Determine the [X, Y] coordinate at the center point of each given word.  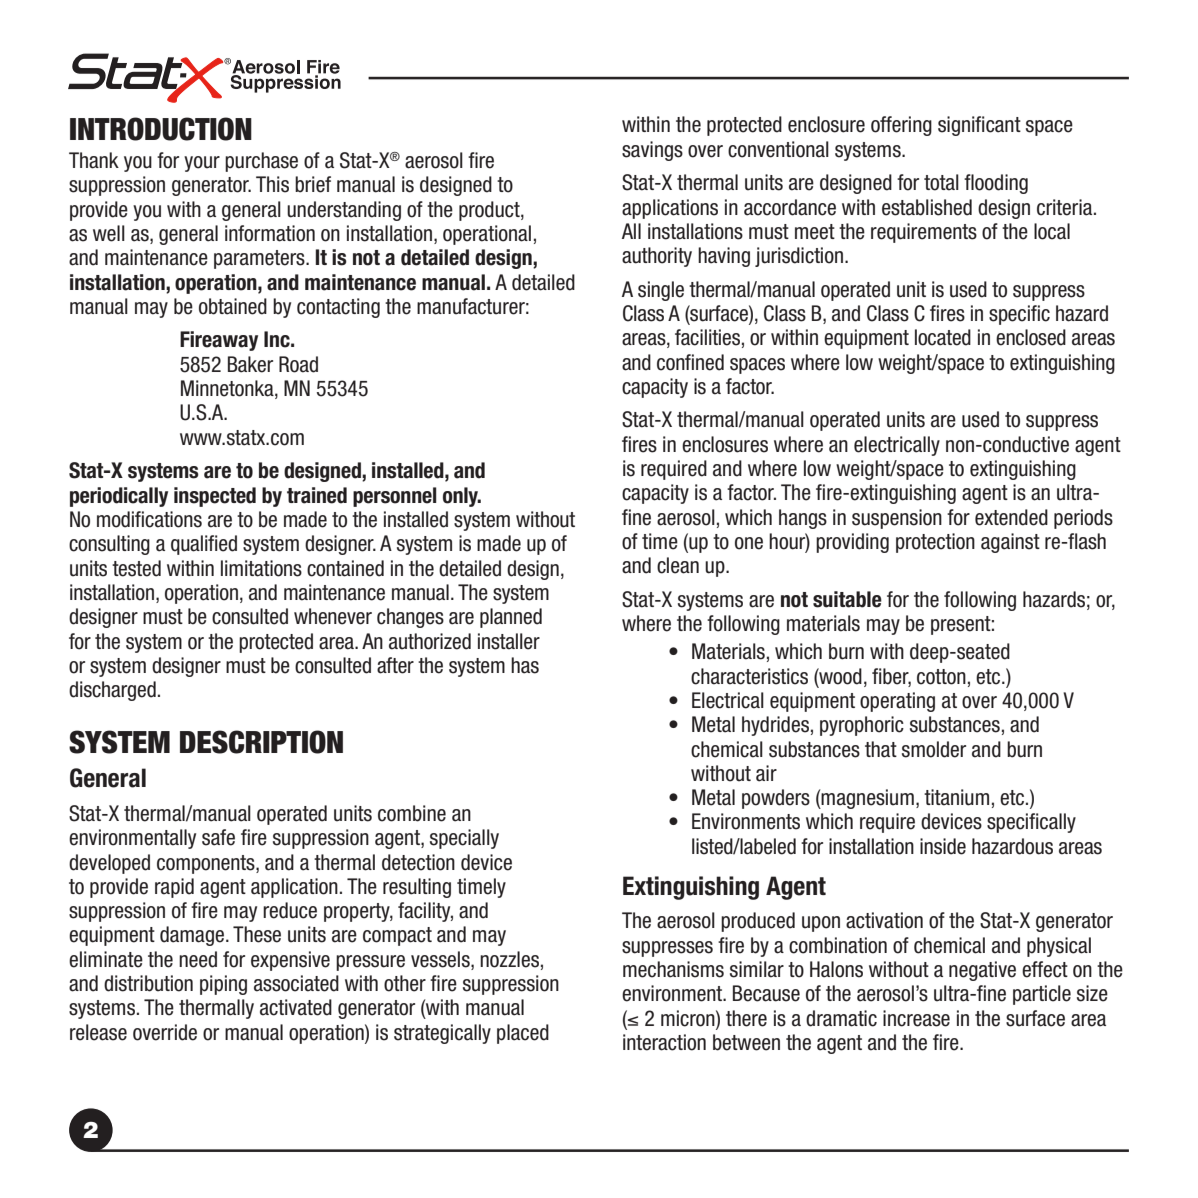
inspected [215, 497]
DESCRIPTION [261, 742]
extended [1011, 517]
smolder [934, 749]
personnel [395, 497]
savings [652, 151]
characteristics [749, 676]
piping [223, 985]
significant [979, 126]
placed [523, 1034]
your [202, 164]
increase [916, 1018]
